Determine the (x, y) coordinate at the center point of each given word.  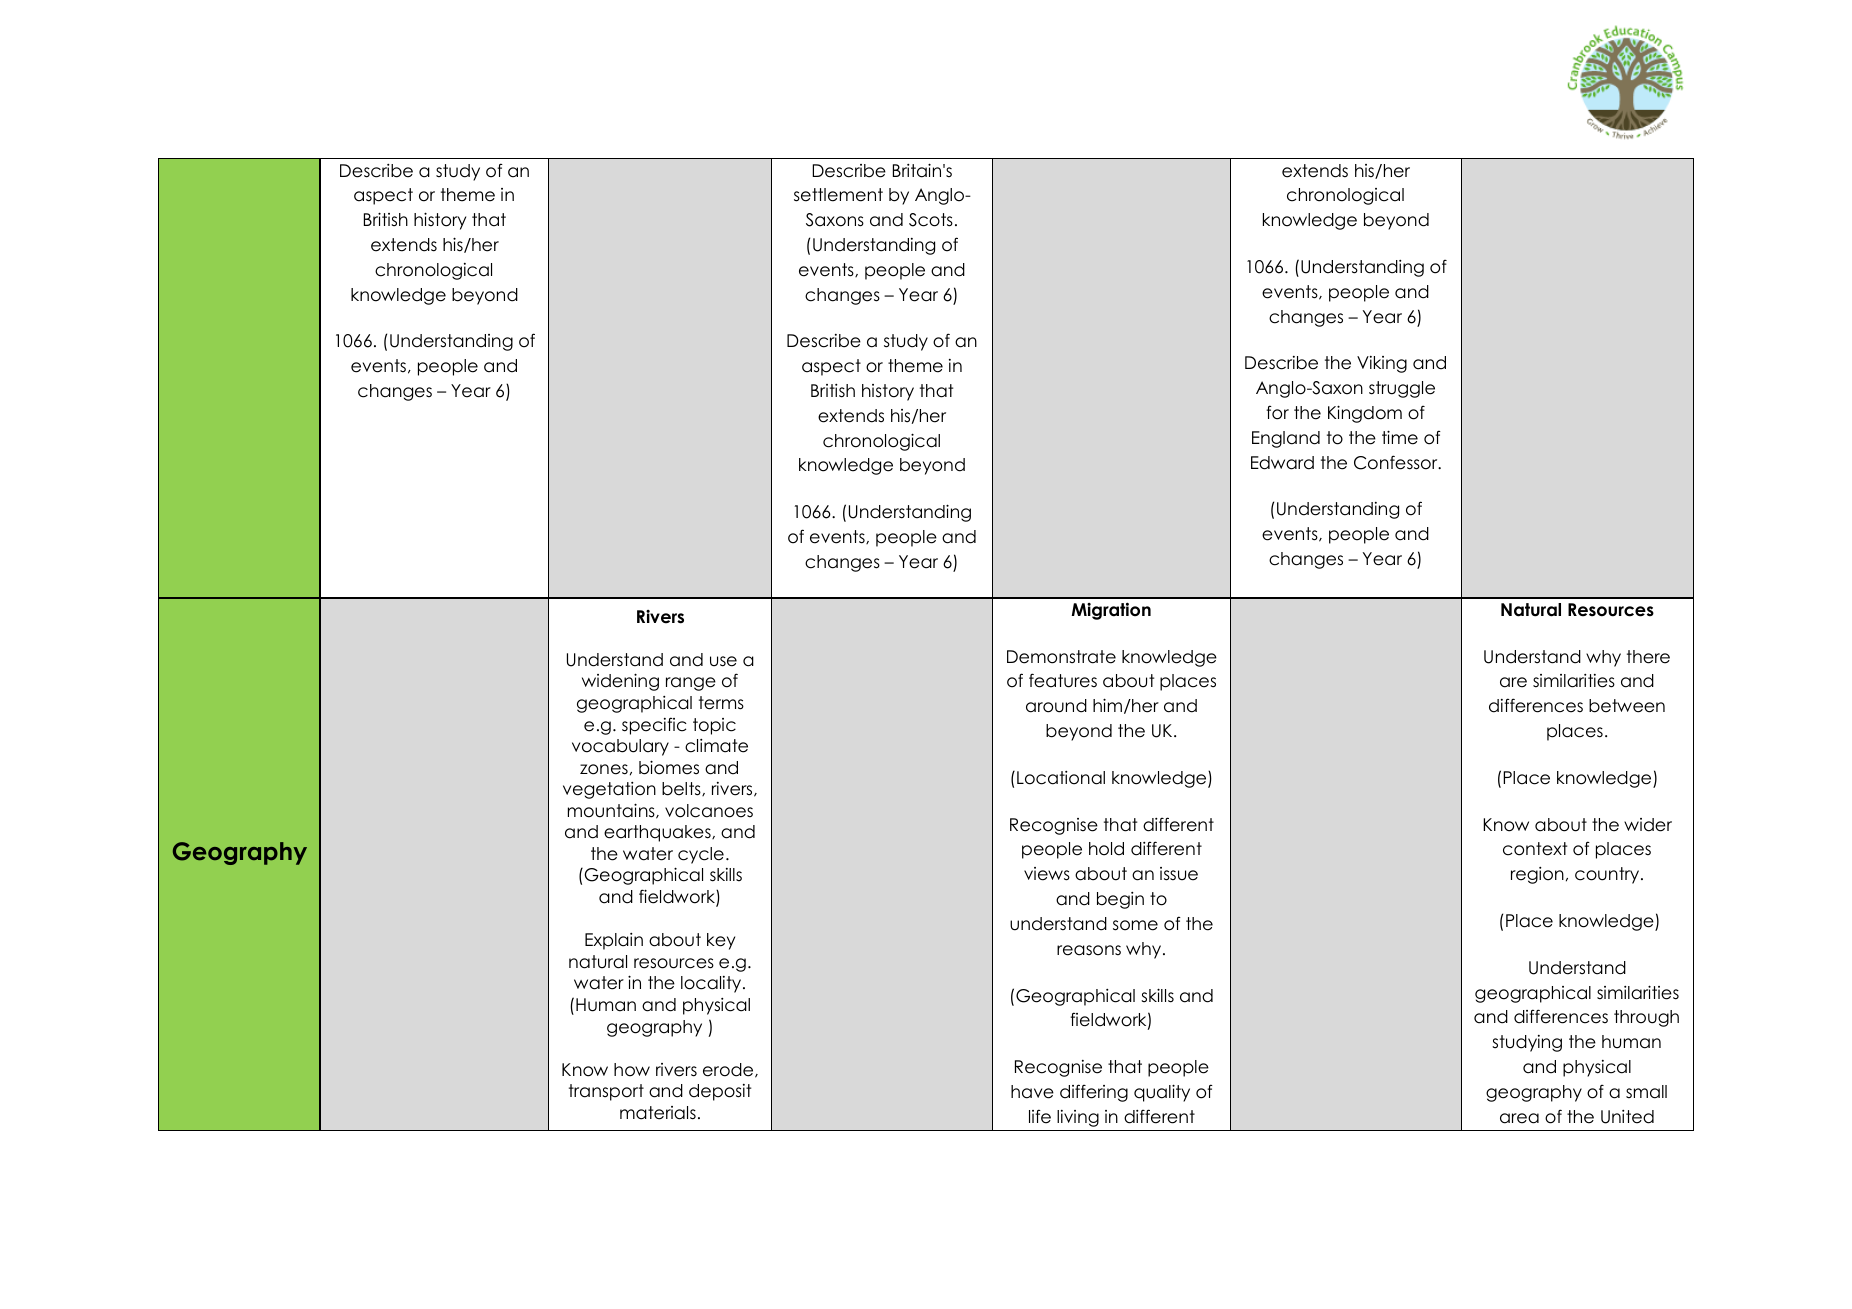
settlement (838, 195)
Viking (1382, 364)
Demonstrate (1061, 657)
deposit (720, 1092)
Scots (931, 220)
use (723, 661)
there (1648, 657)
